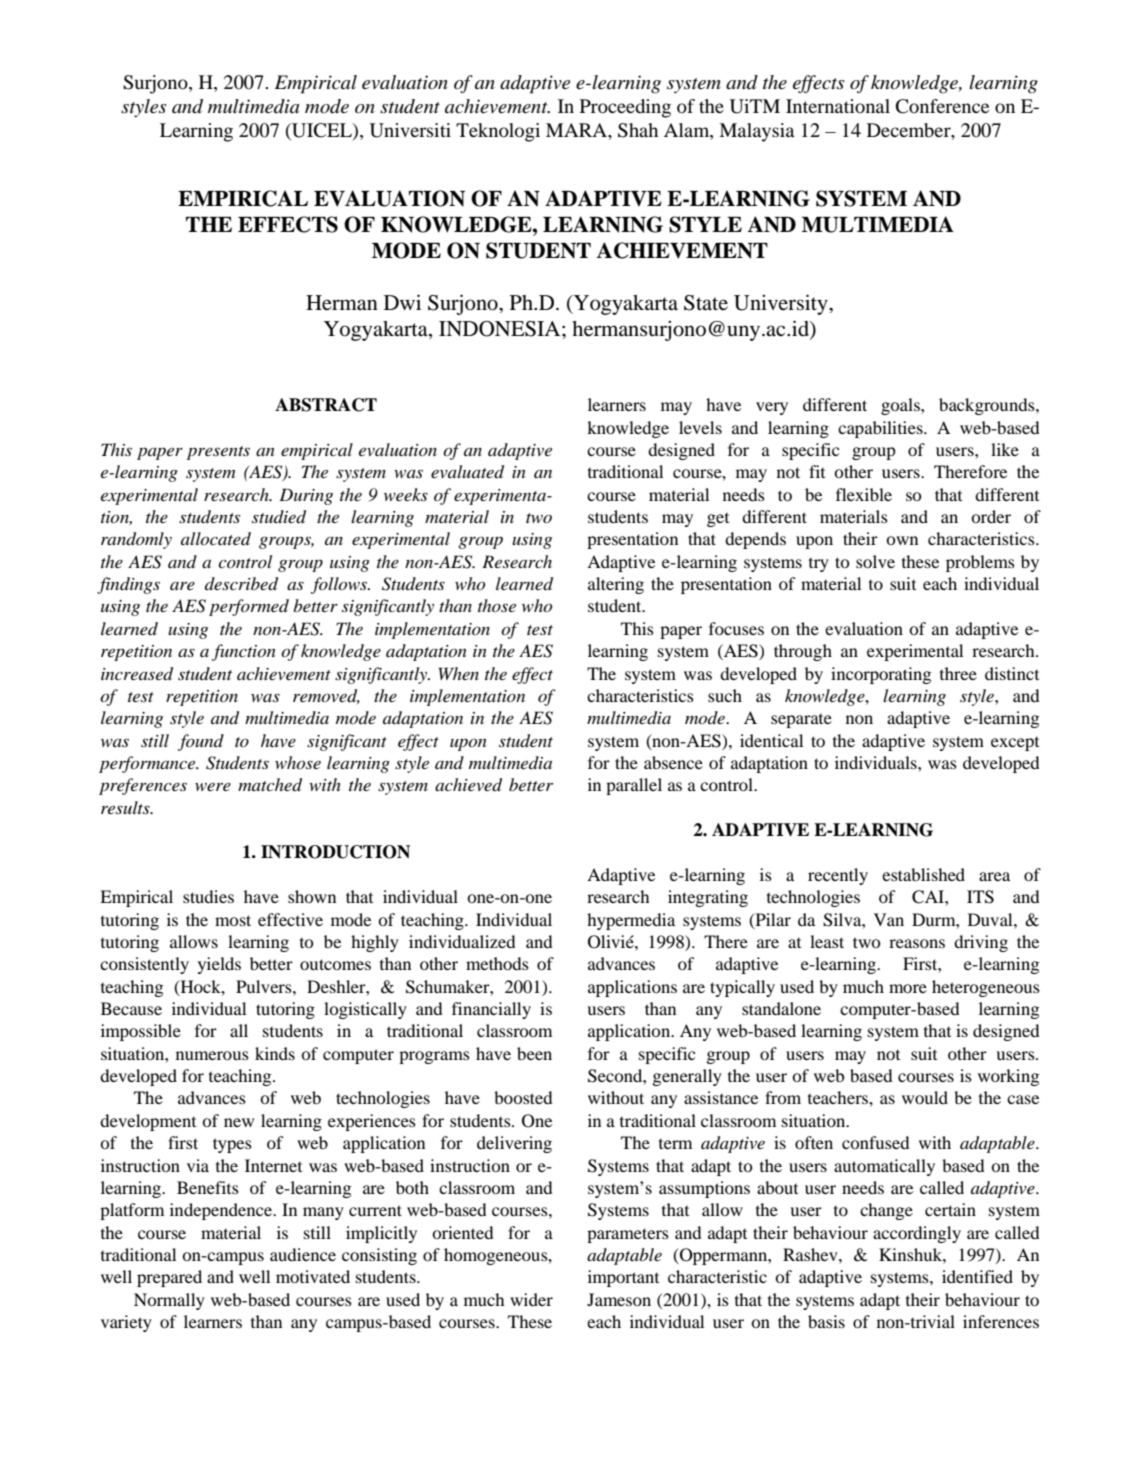  I want to click on found, so click(201, 742).
